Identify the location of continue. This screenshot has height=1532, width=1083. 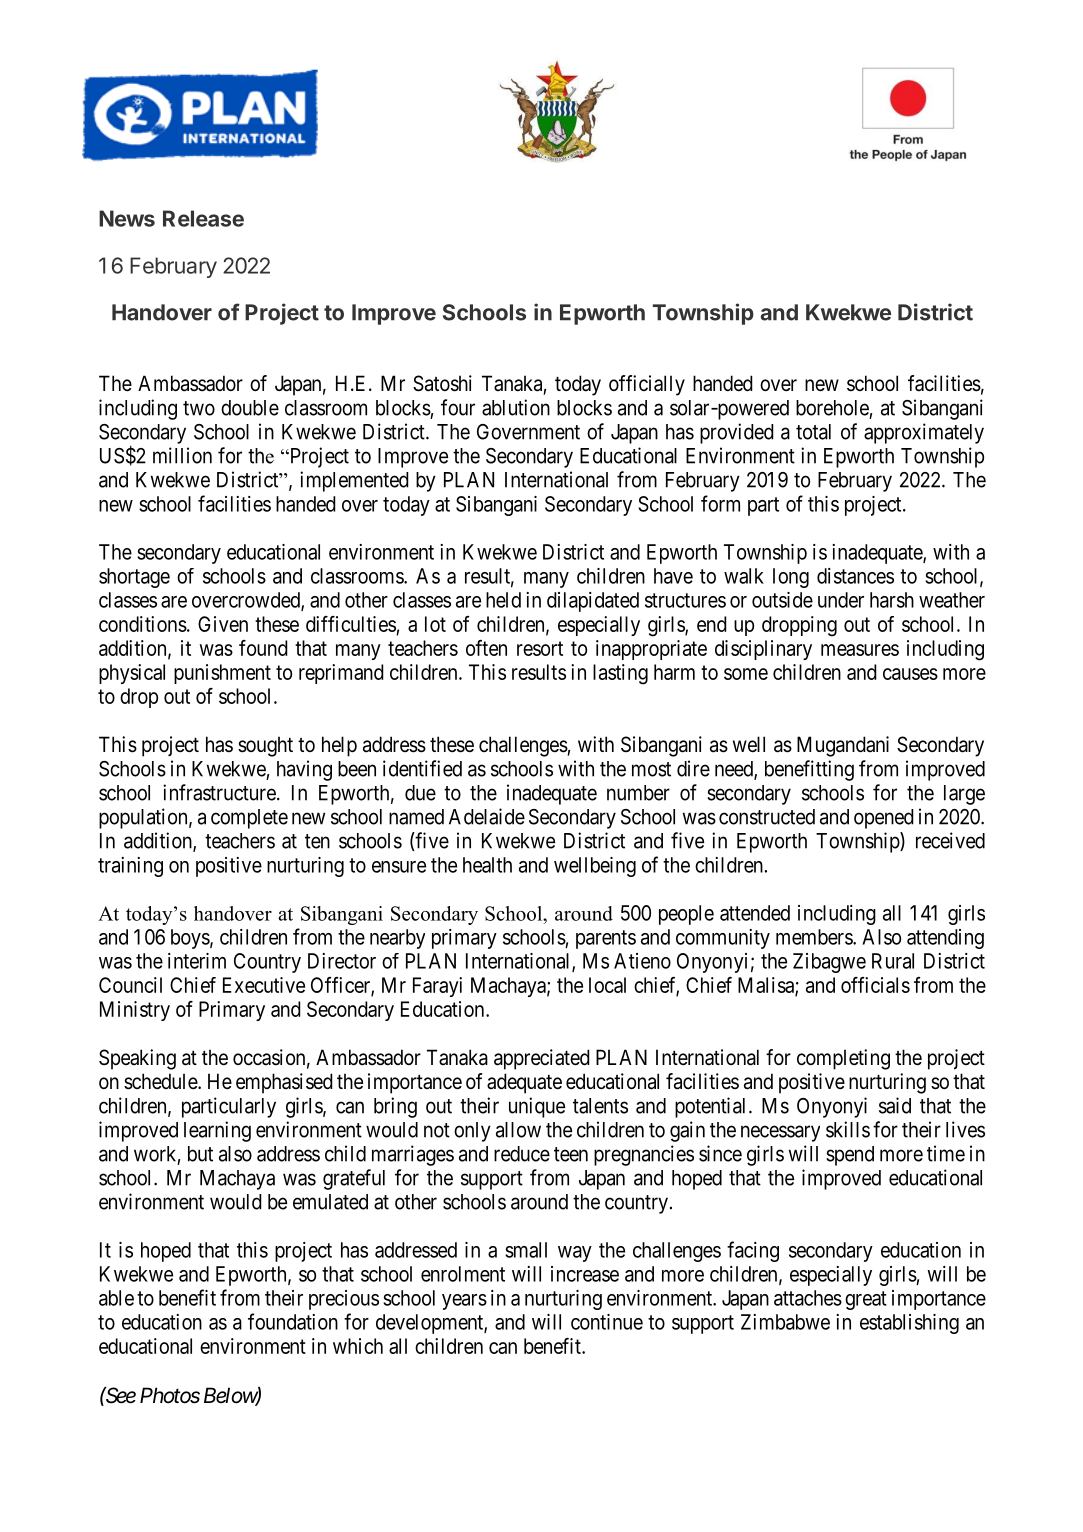
(607, 1322).
